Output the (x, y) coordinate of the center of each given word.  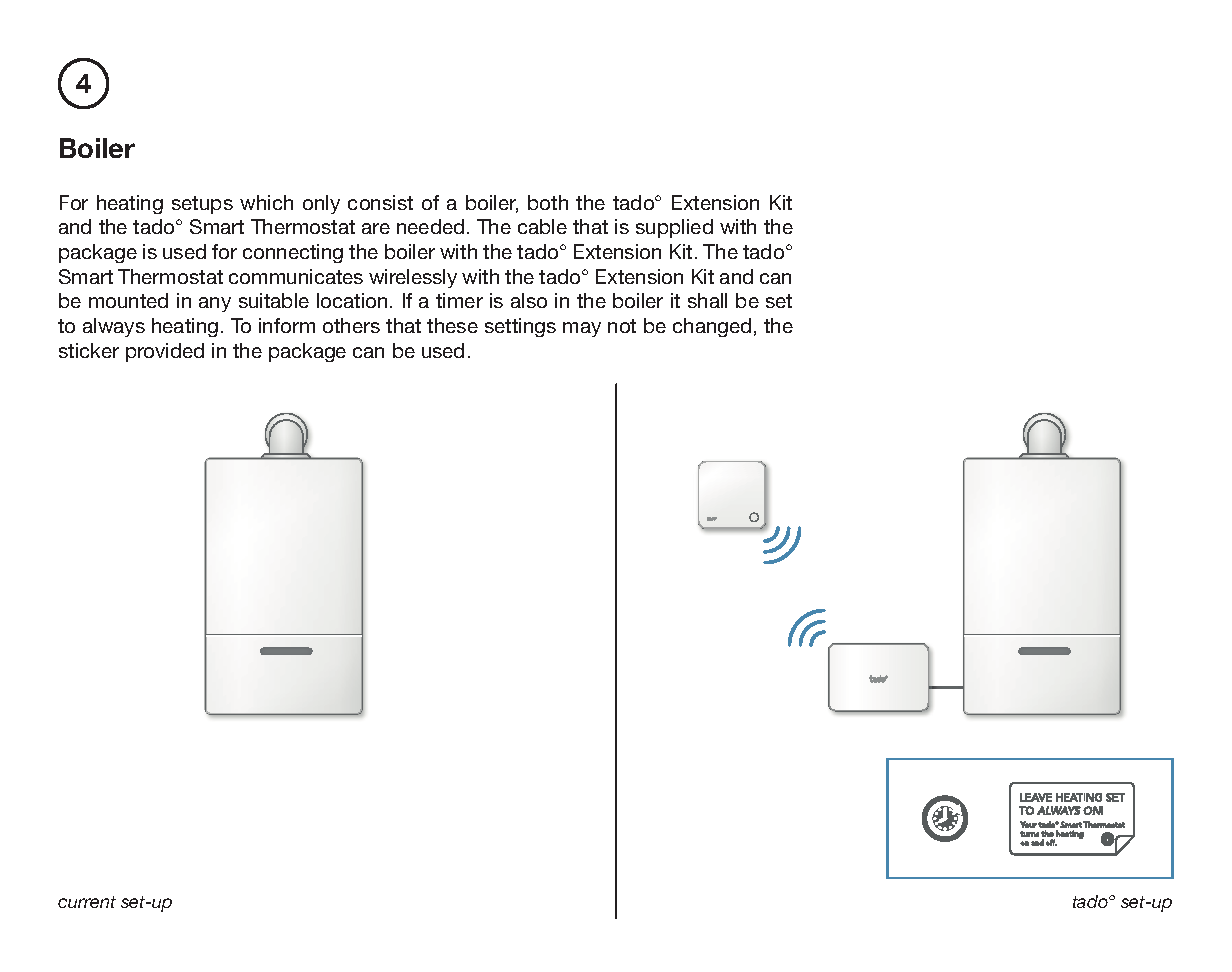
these (452, 325)
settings (520, 327)
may (582, 329)
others (351, 325)
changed (712, 327)
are (376, 228)
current (87, 902)
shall (707, 300)
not (622, 326)
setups (202, 205)
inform (287, 325)
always (114, 327)
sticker (89, 350)
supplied (674, 228)
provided (165, 352)
